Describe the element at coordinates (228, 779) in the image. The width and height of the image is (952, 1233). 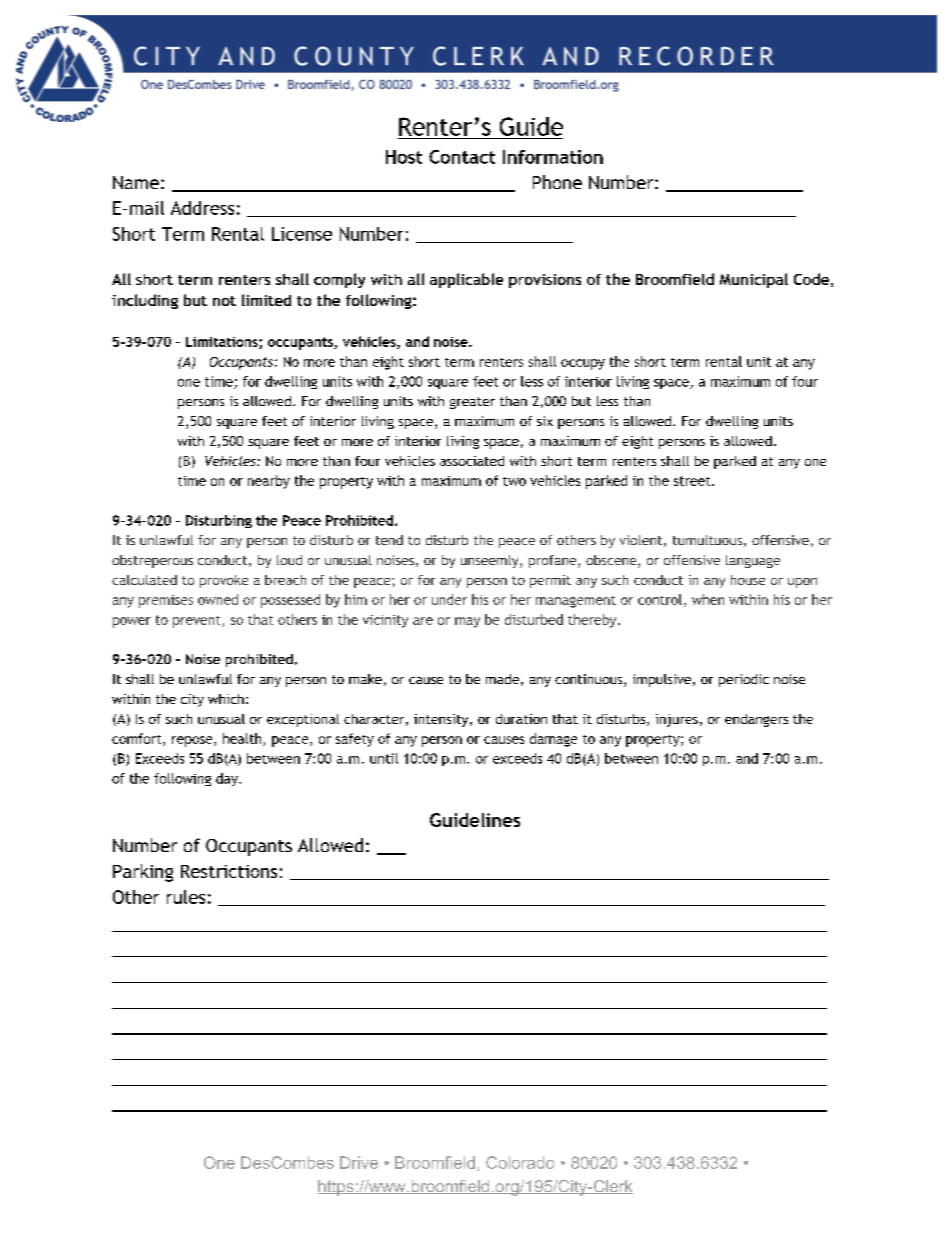
I see `day` at that location.
